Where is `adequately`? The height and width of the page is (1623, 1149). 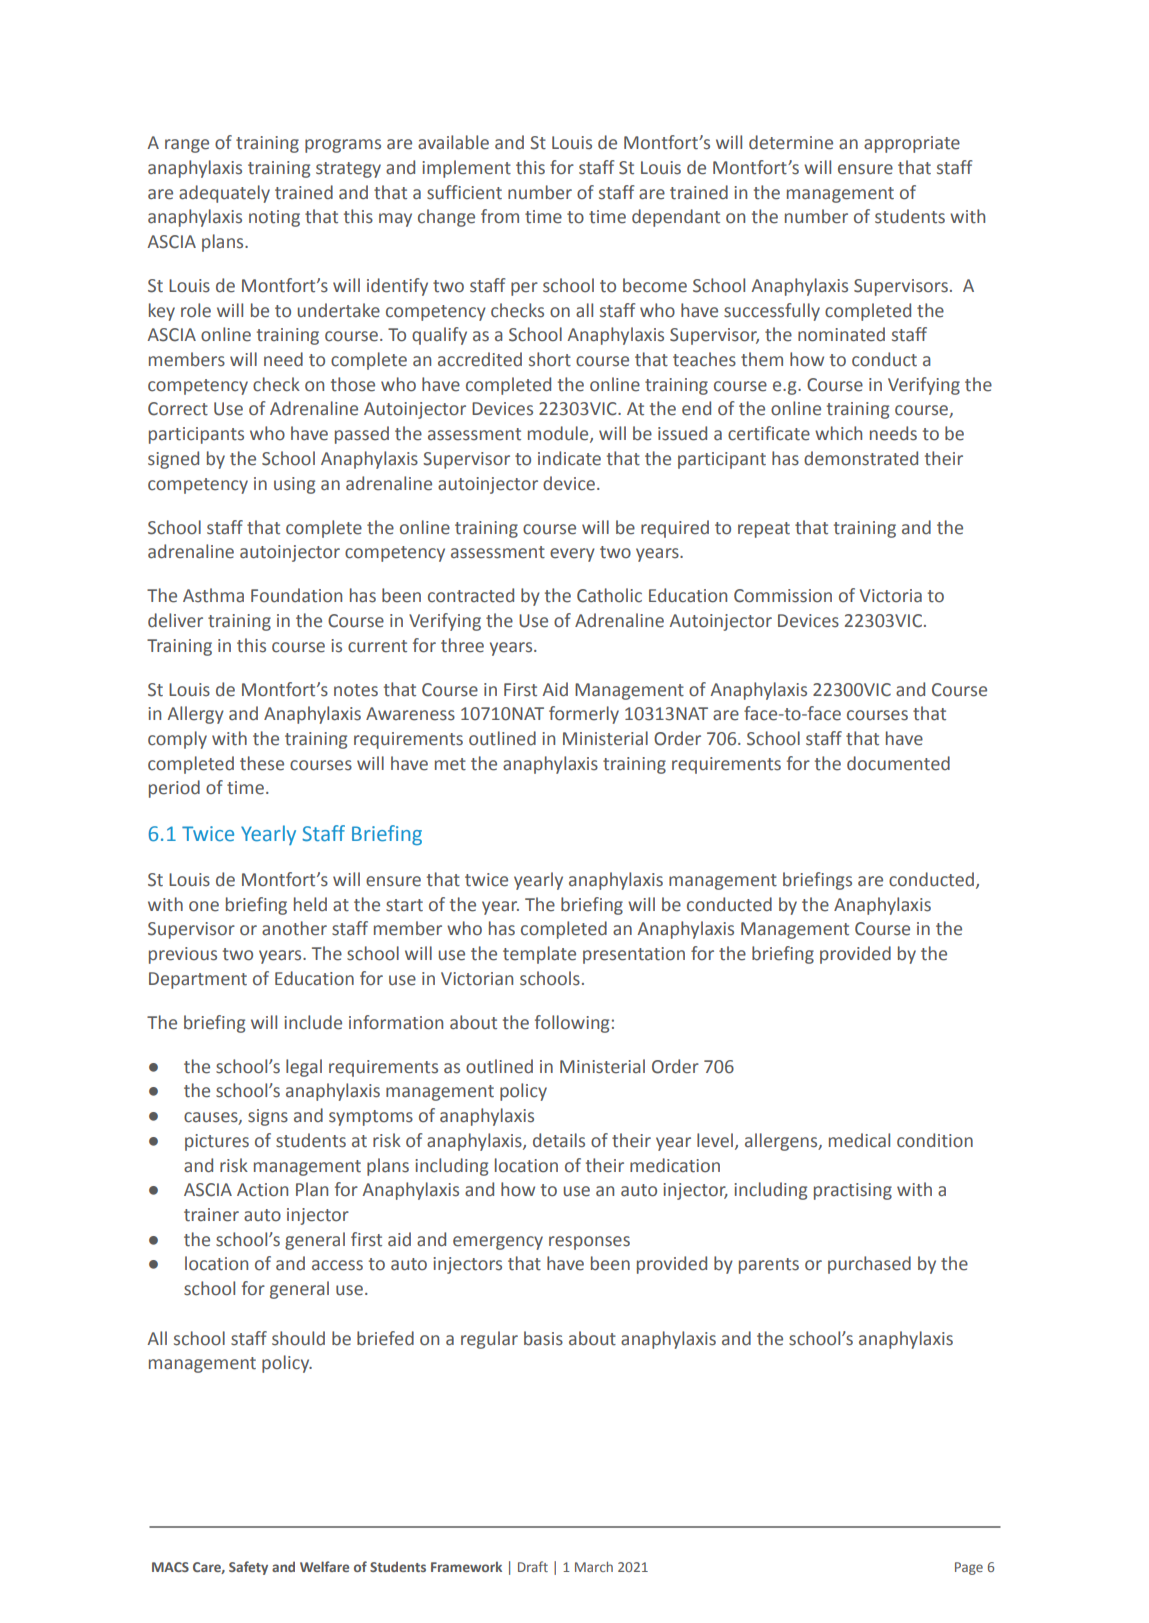 adequately is located at coordinates (224, 194).
